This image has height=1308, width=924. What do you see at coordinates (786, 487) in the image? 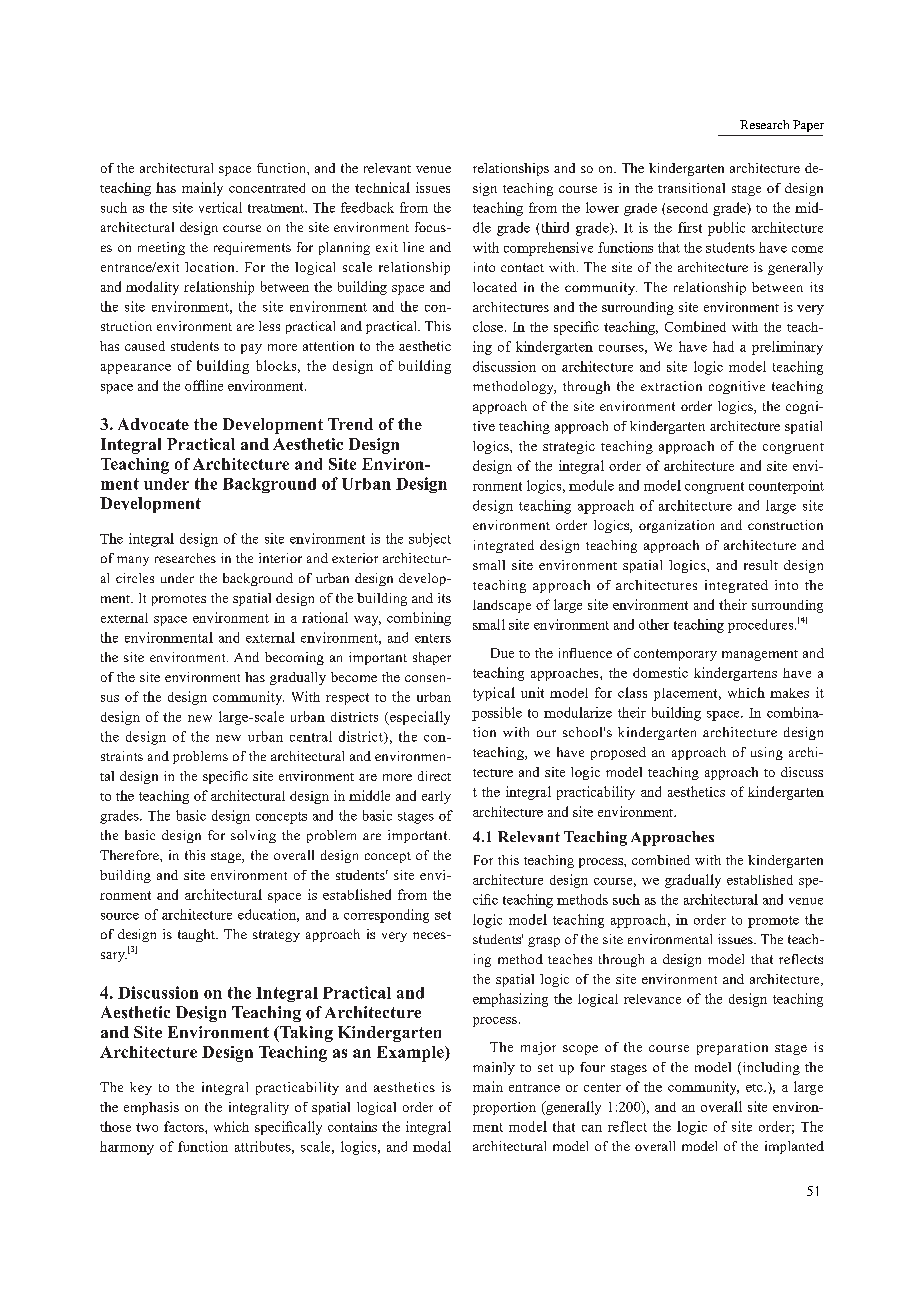
I see `counterpoint` at bounding box center [786, 487].
